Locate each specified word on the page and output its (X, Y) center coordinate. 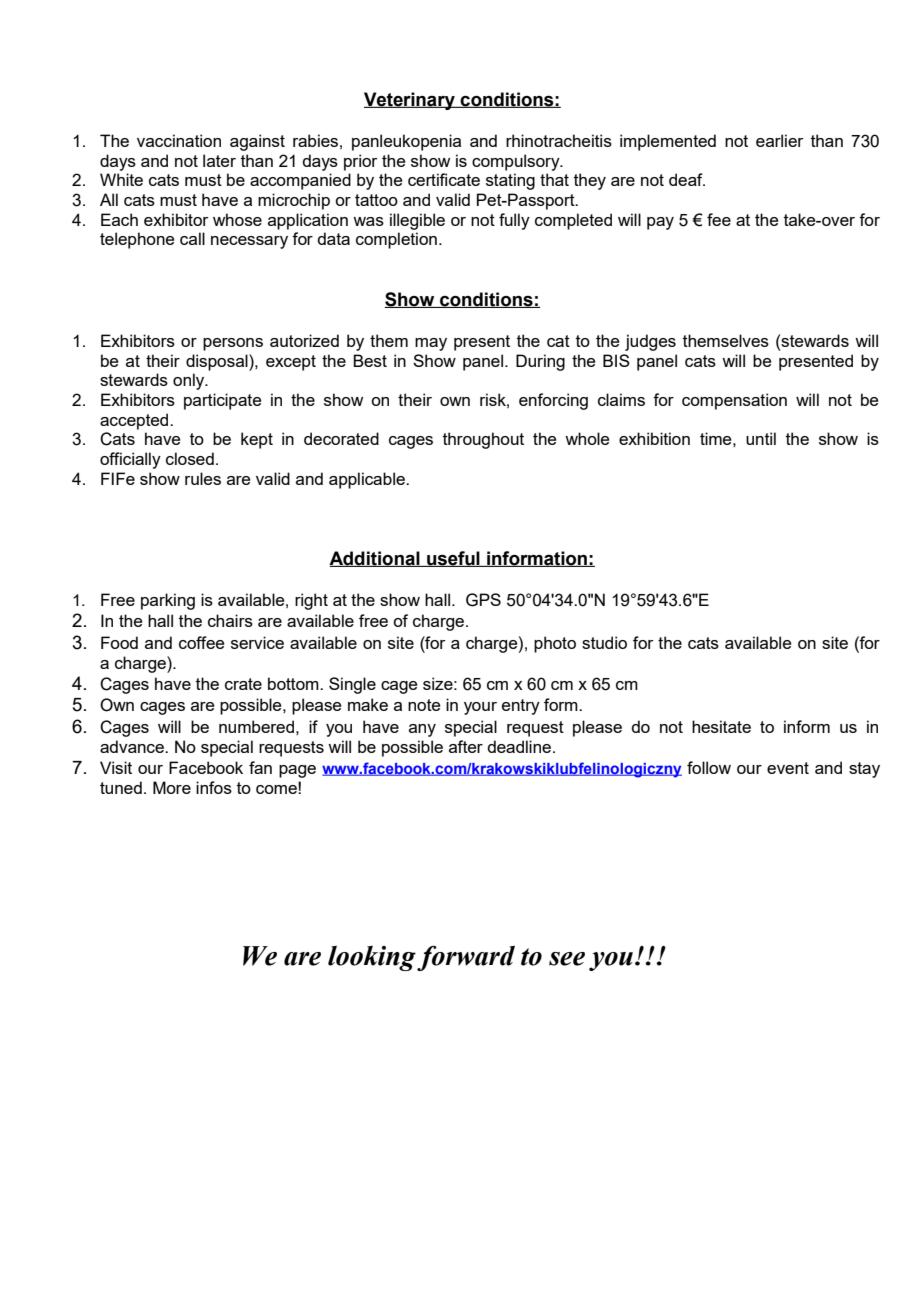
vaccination (179, 140)
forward (466, 958)
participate (222, 401)
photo (555, 644)
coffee (201, 642)
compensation (734, 401)
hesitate (721, 726)
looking (372, 958)
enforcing (553, 401)
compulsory (517, 162)
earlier (779, 140)
